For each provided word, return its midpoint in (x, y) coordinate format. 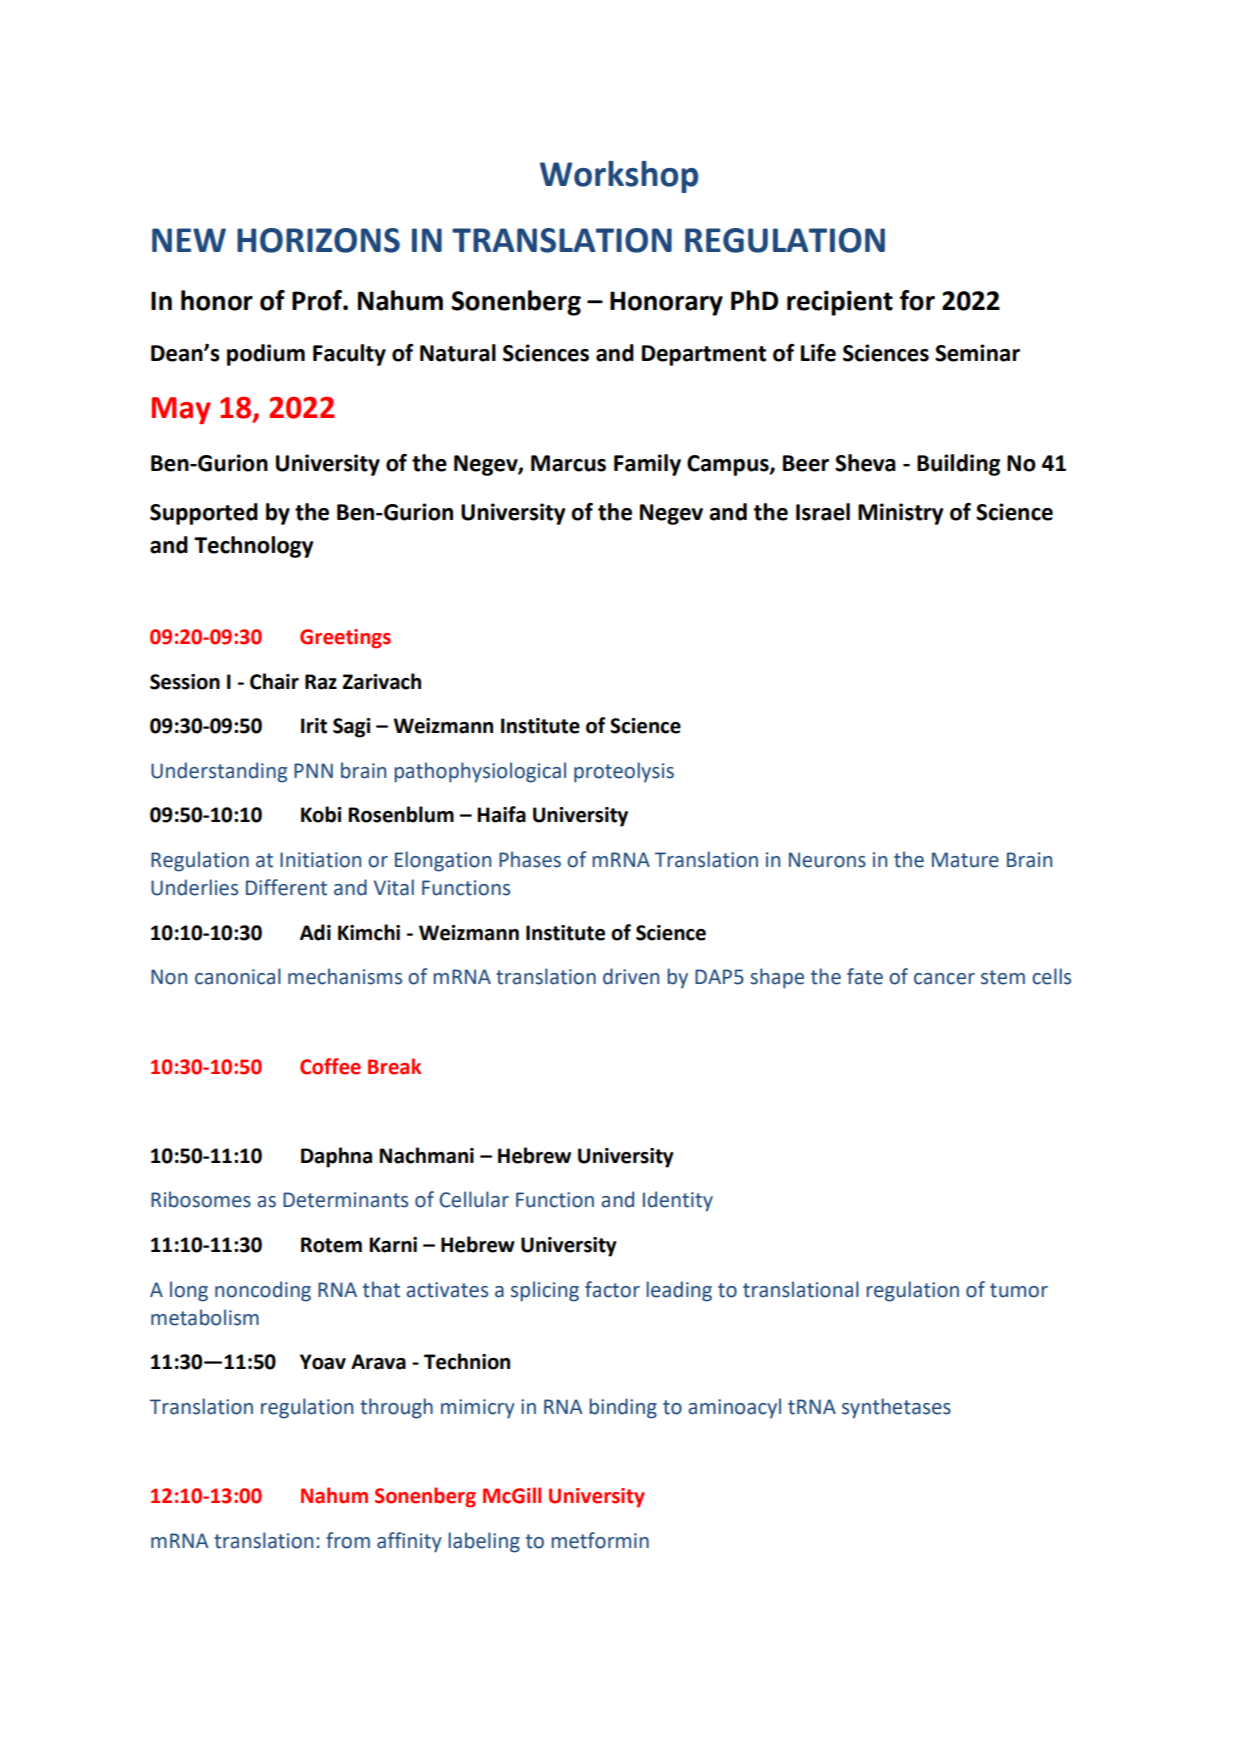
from (348, 1540)
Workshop (619, 177)
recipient (840, 303)
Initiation (320, 860)
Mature (965, 860)
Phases (530, 859)
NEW (189, 240)
